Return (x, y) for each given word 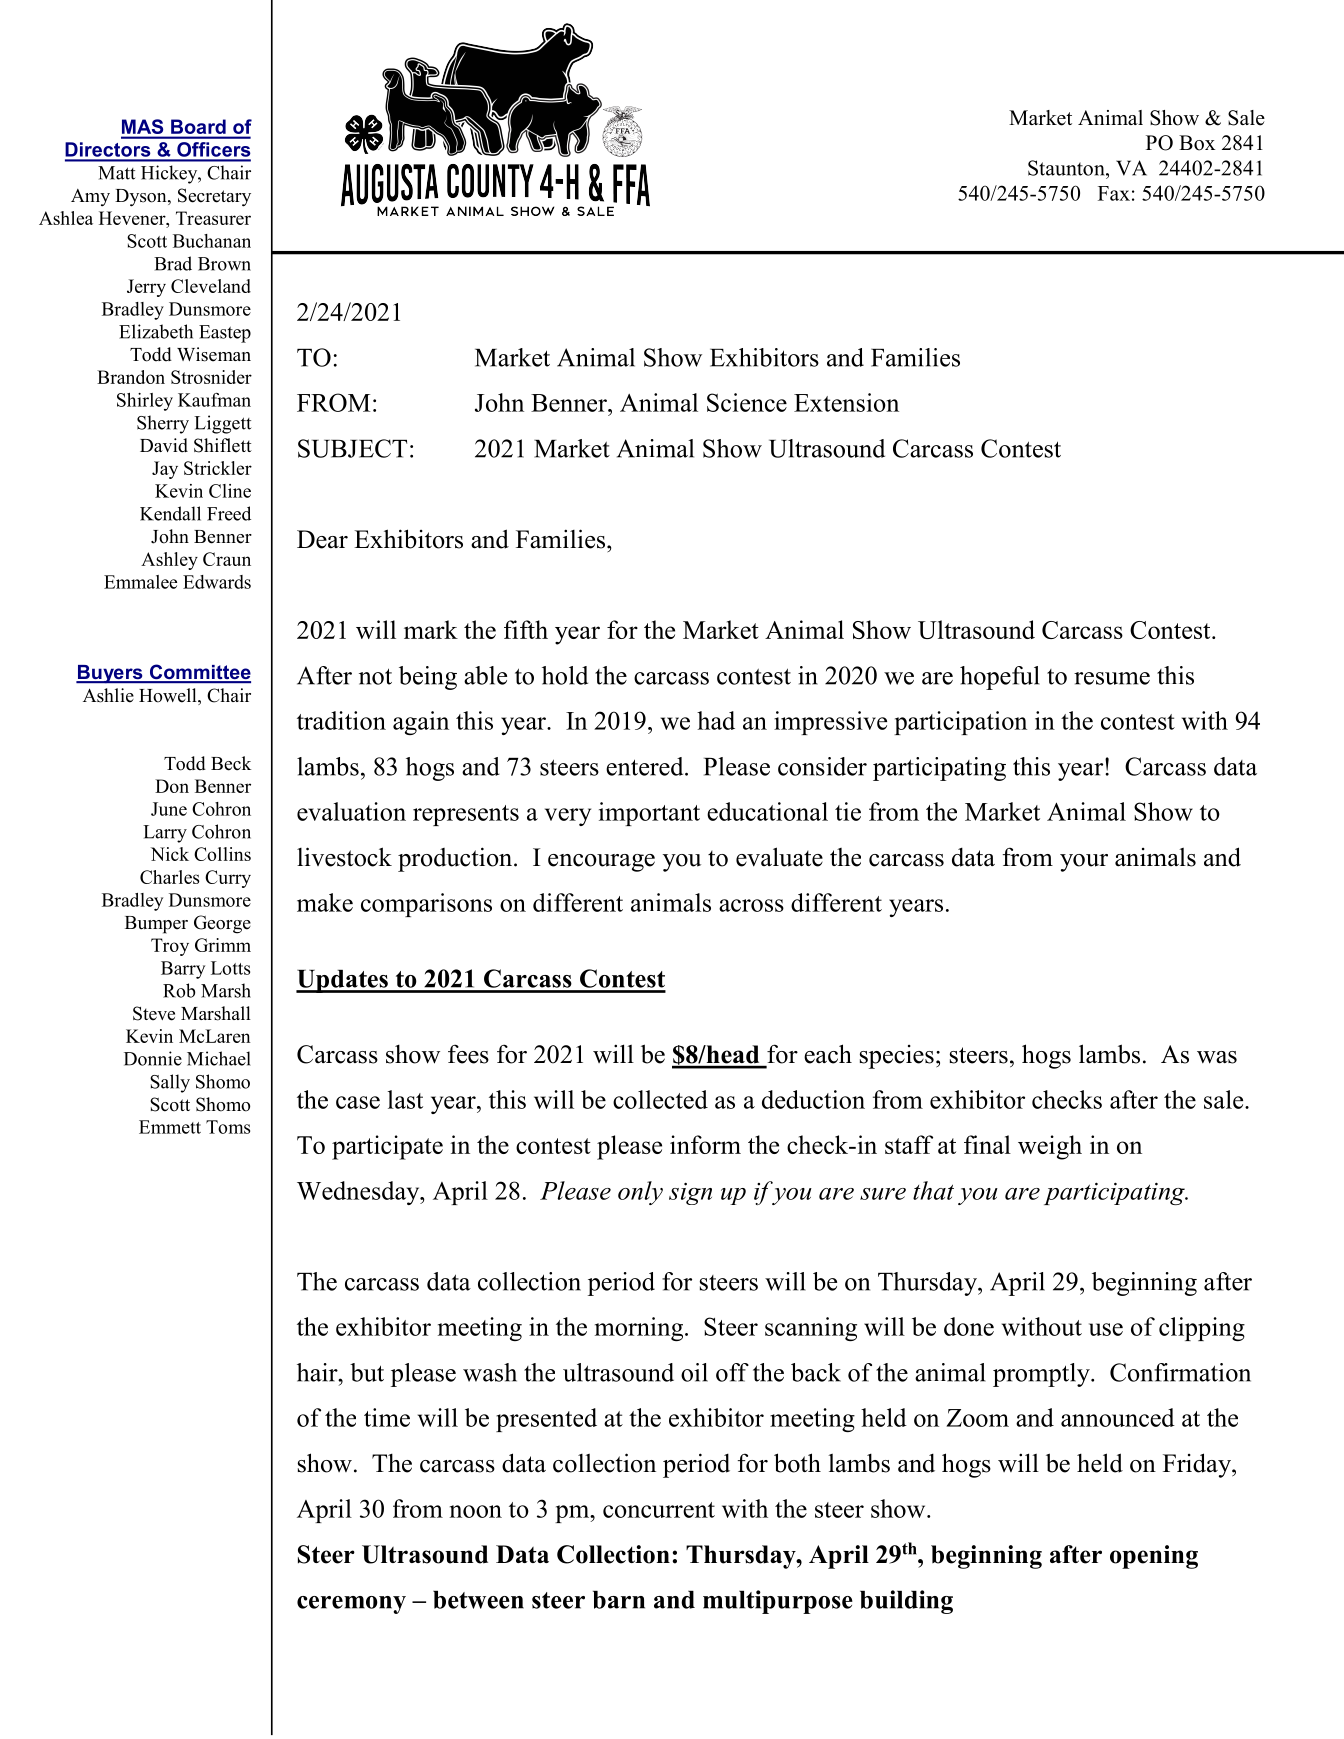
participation (960, 723)
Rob (179, 990)
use (1106, 1329)
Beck (231, 763)
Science (747, 402)
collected (660, 1099)
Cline (230, 491)
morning (640, 1329)
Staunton (1067, 168)
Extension (846, 402)
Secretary (214, 197)
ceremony (351, 1605)
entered (646, 766)
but (367, 1372)
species (897, 1057)
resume (1112, 678)
